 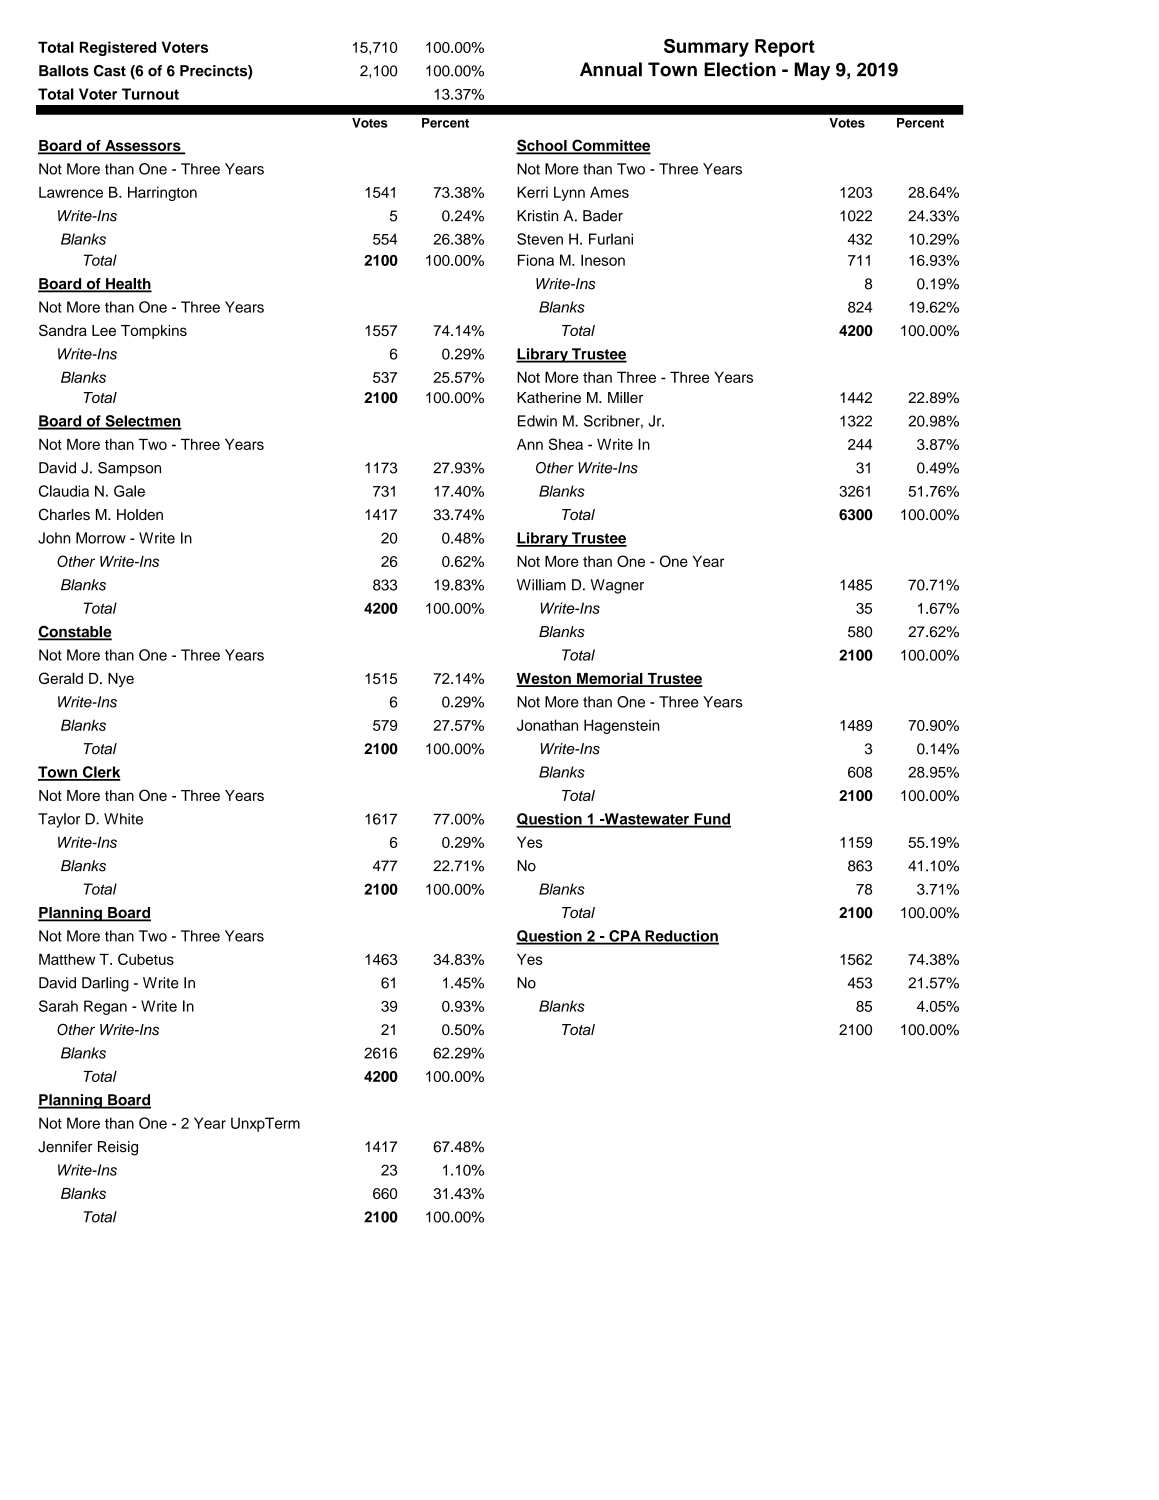 I want to click on CPA, so click(x=625, y=937).
